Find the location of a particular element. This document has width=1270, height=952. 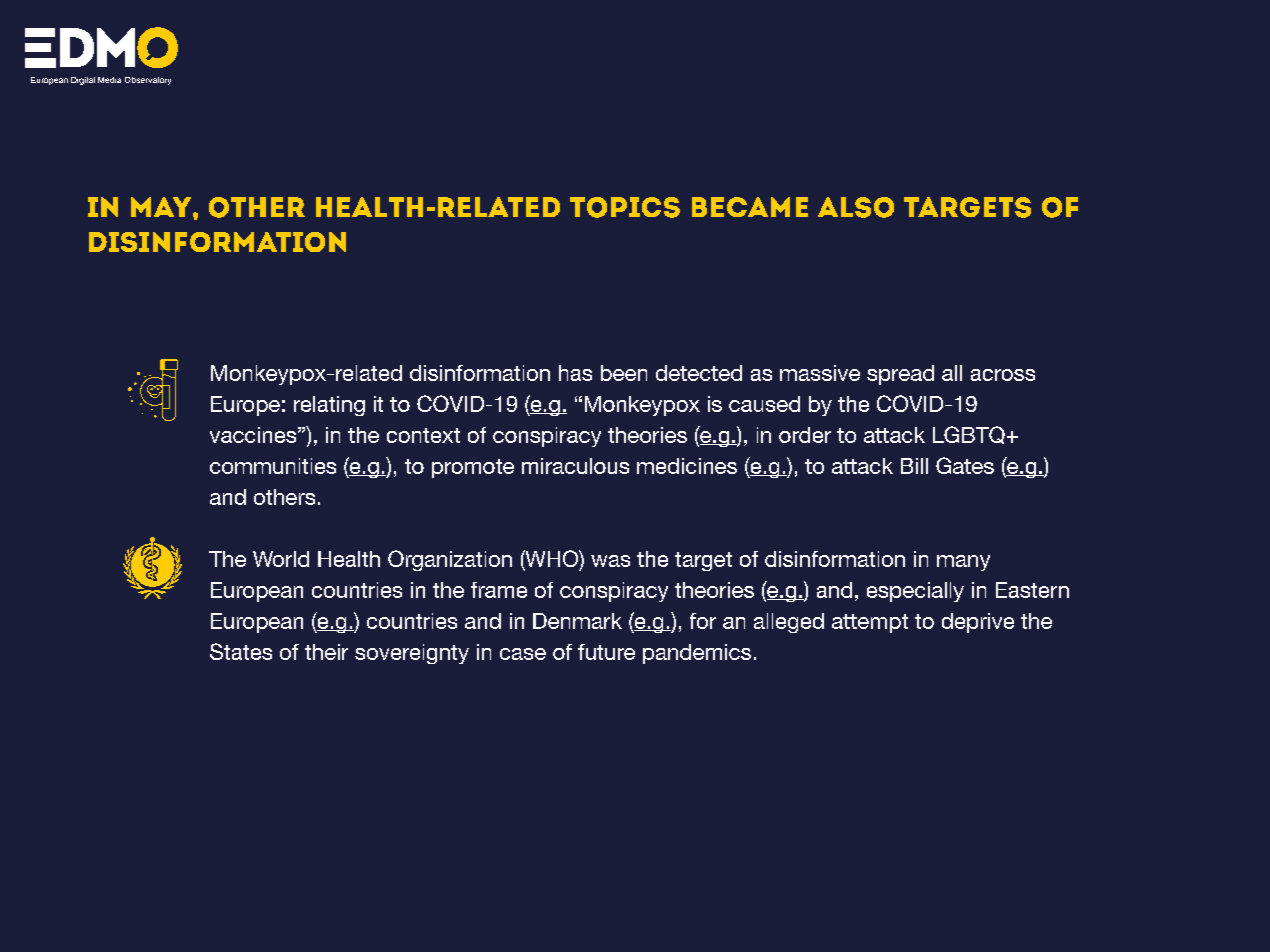

Denmark is located at coordinates (577, 621).
